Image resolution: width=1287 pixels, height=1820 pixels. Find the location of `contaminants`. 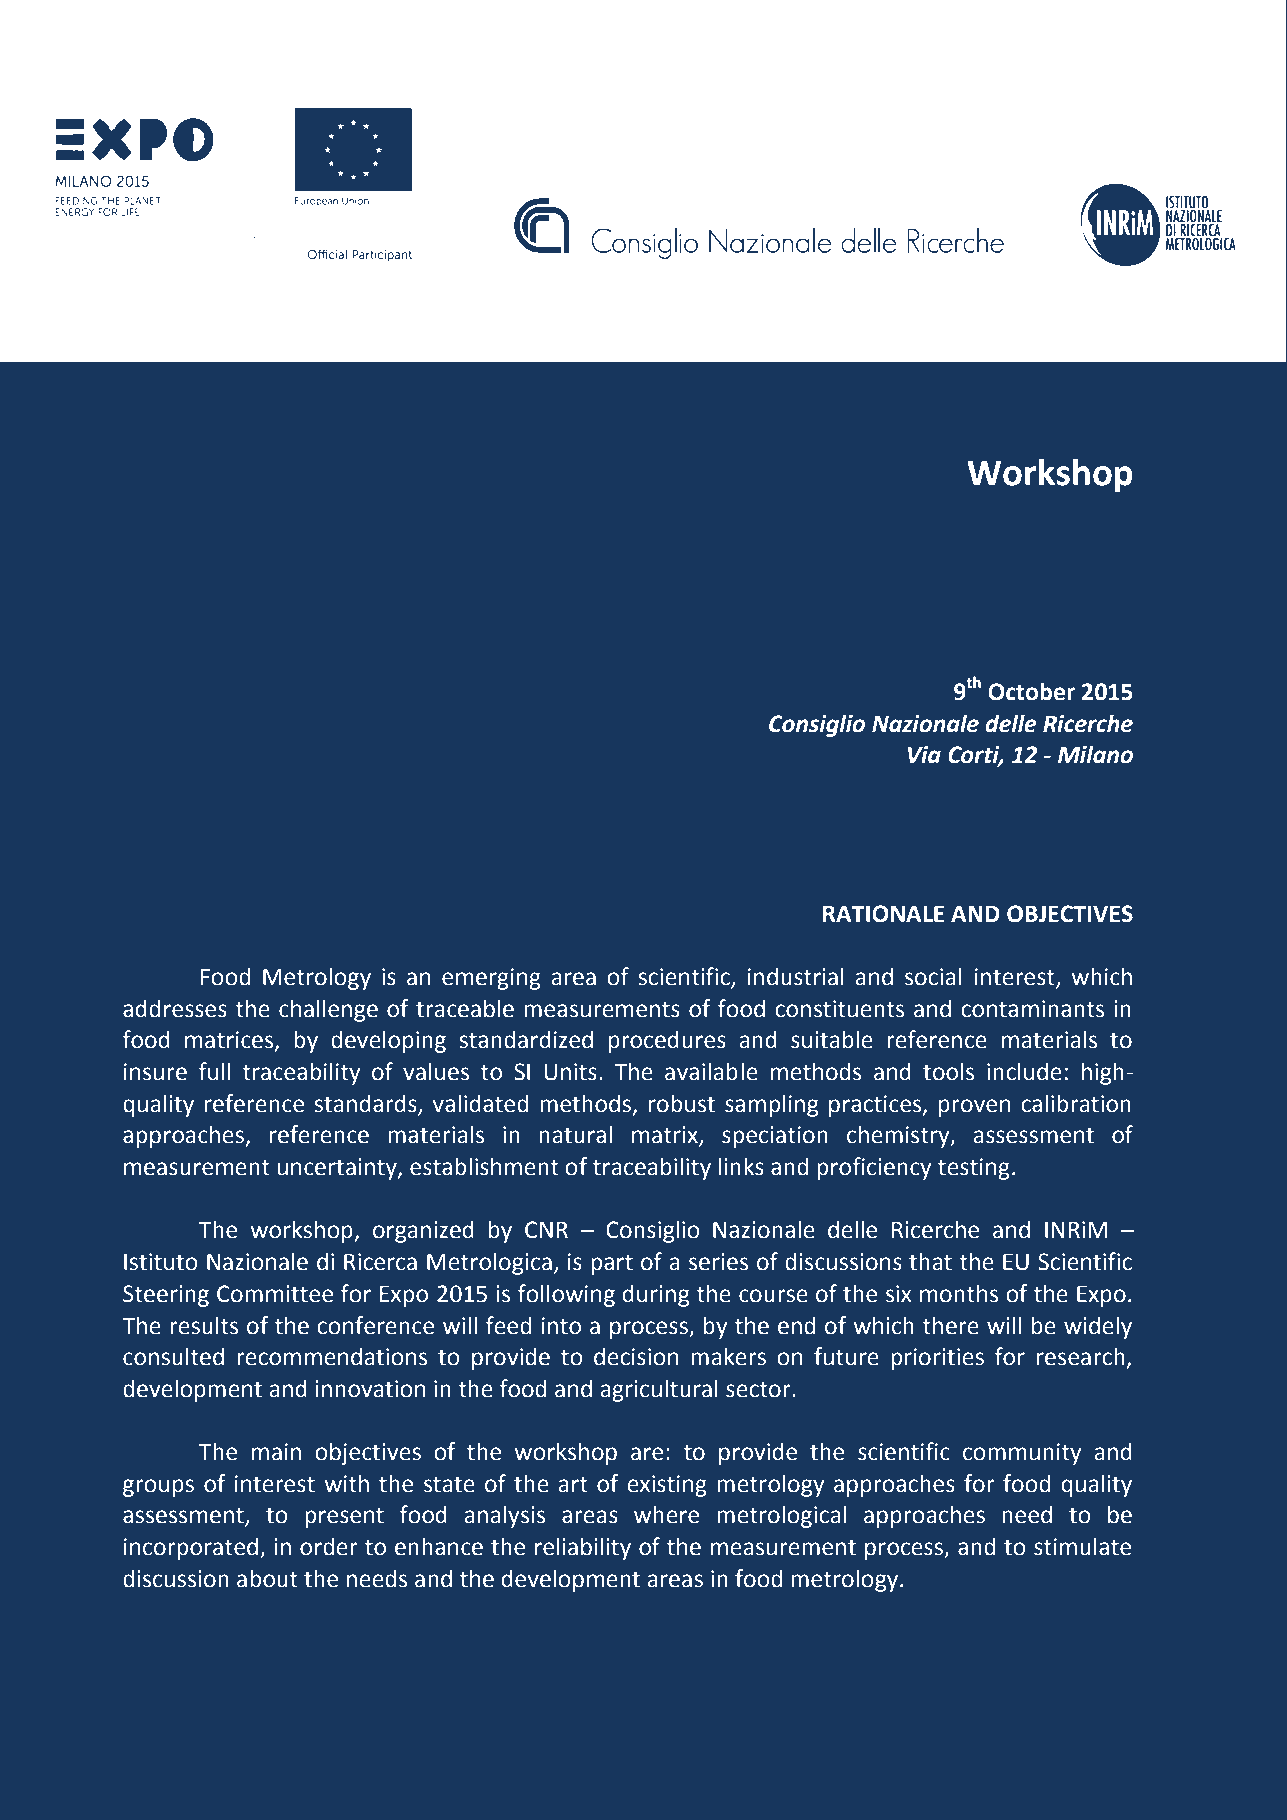

contaminants is located at coordinates (1032, 1009).
